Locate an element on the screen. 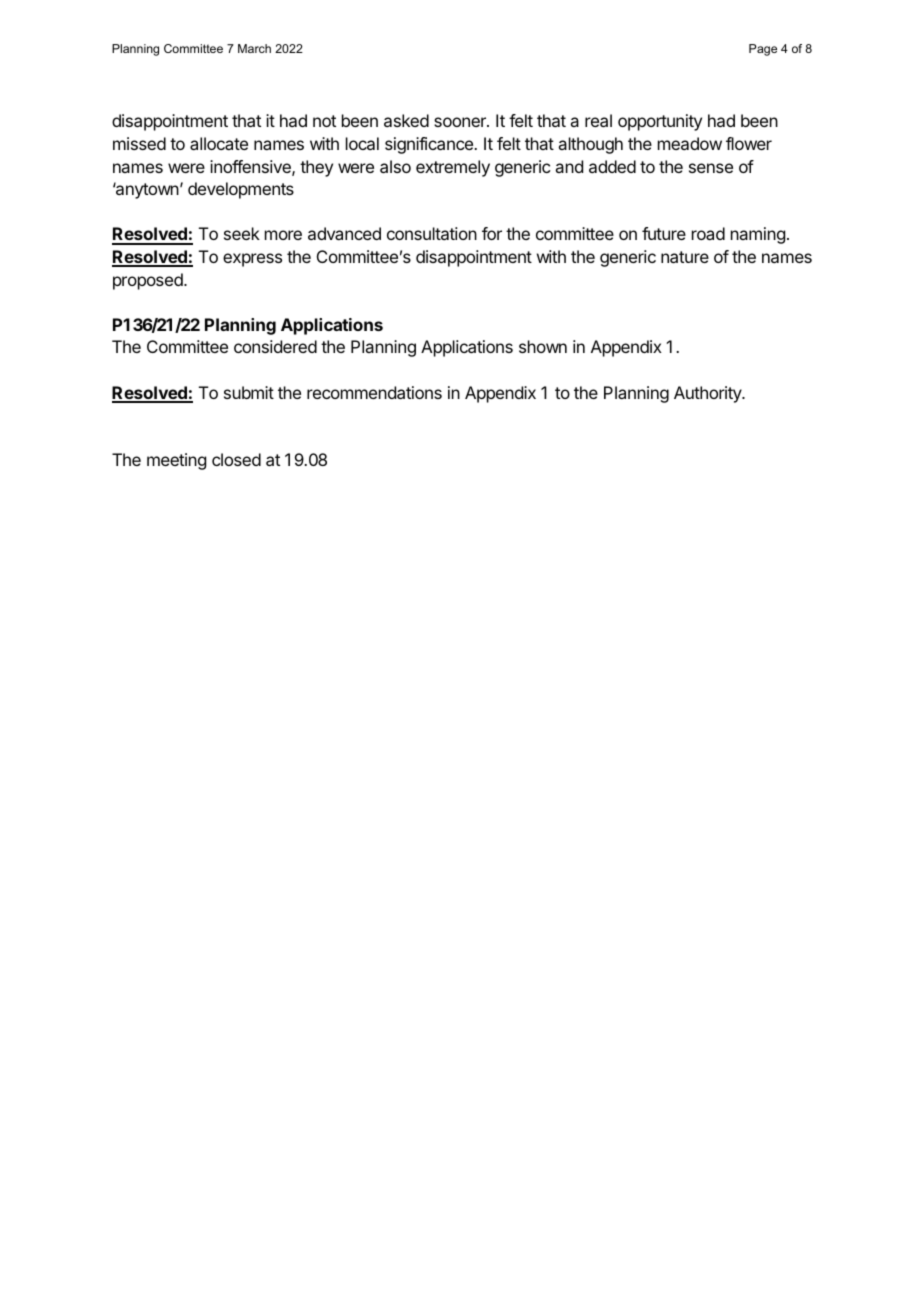  consultation is located at coordinates (432, 233).
